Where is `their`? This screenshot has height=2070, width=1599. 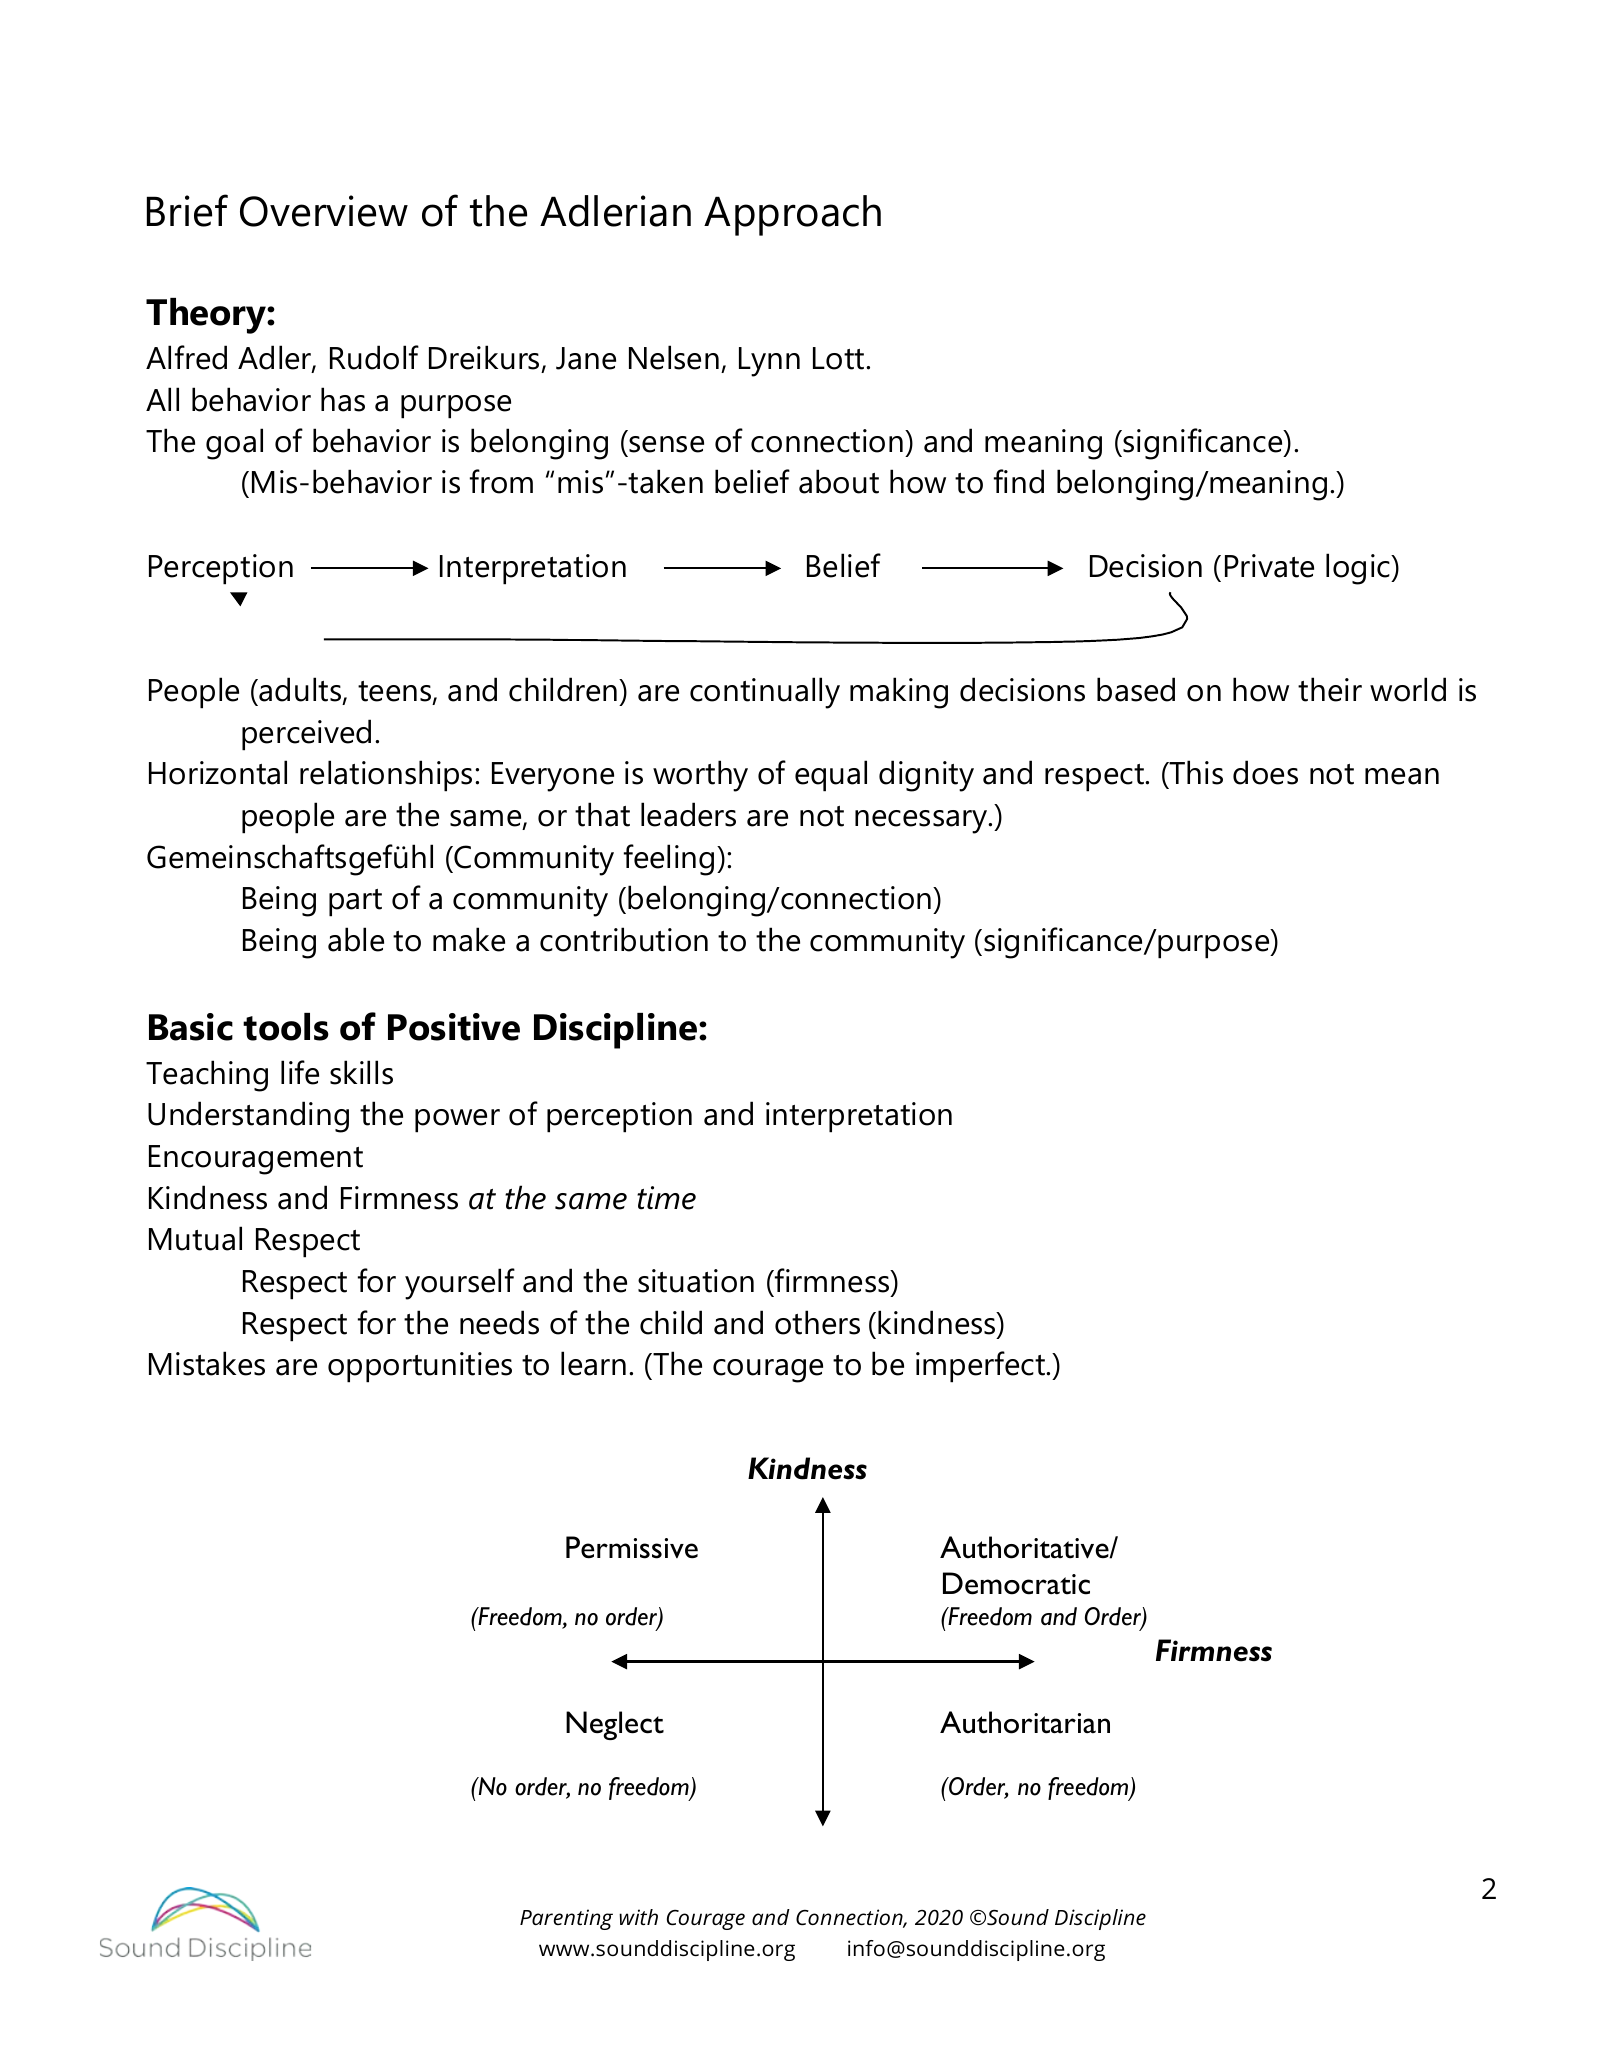
their is located at coordinates (1330, 689).
